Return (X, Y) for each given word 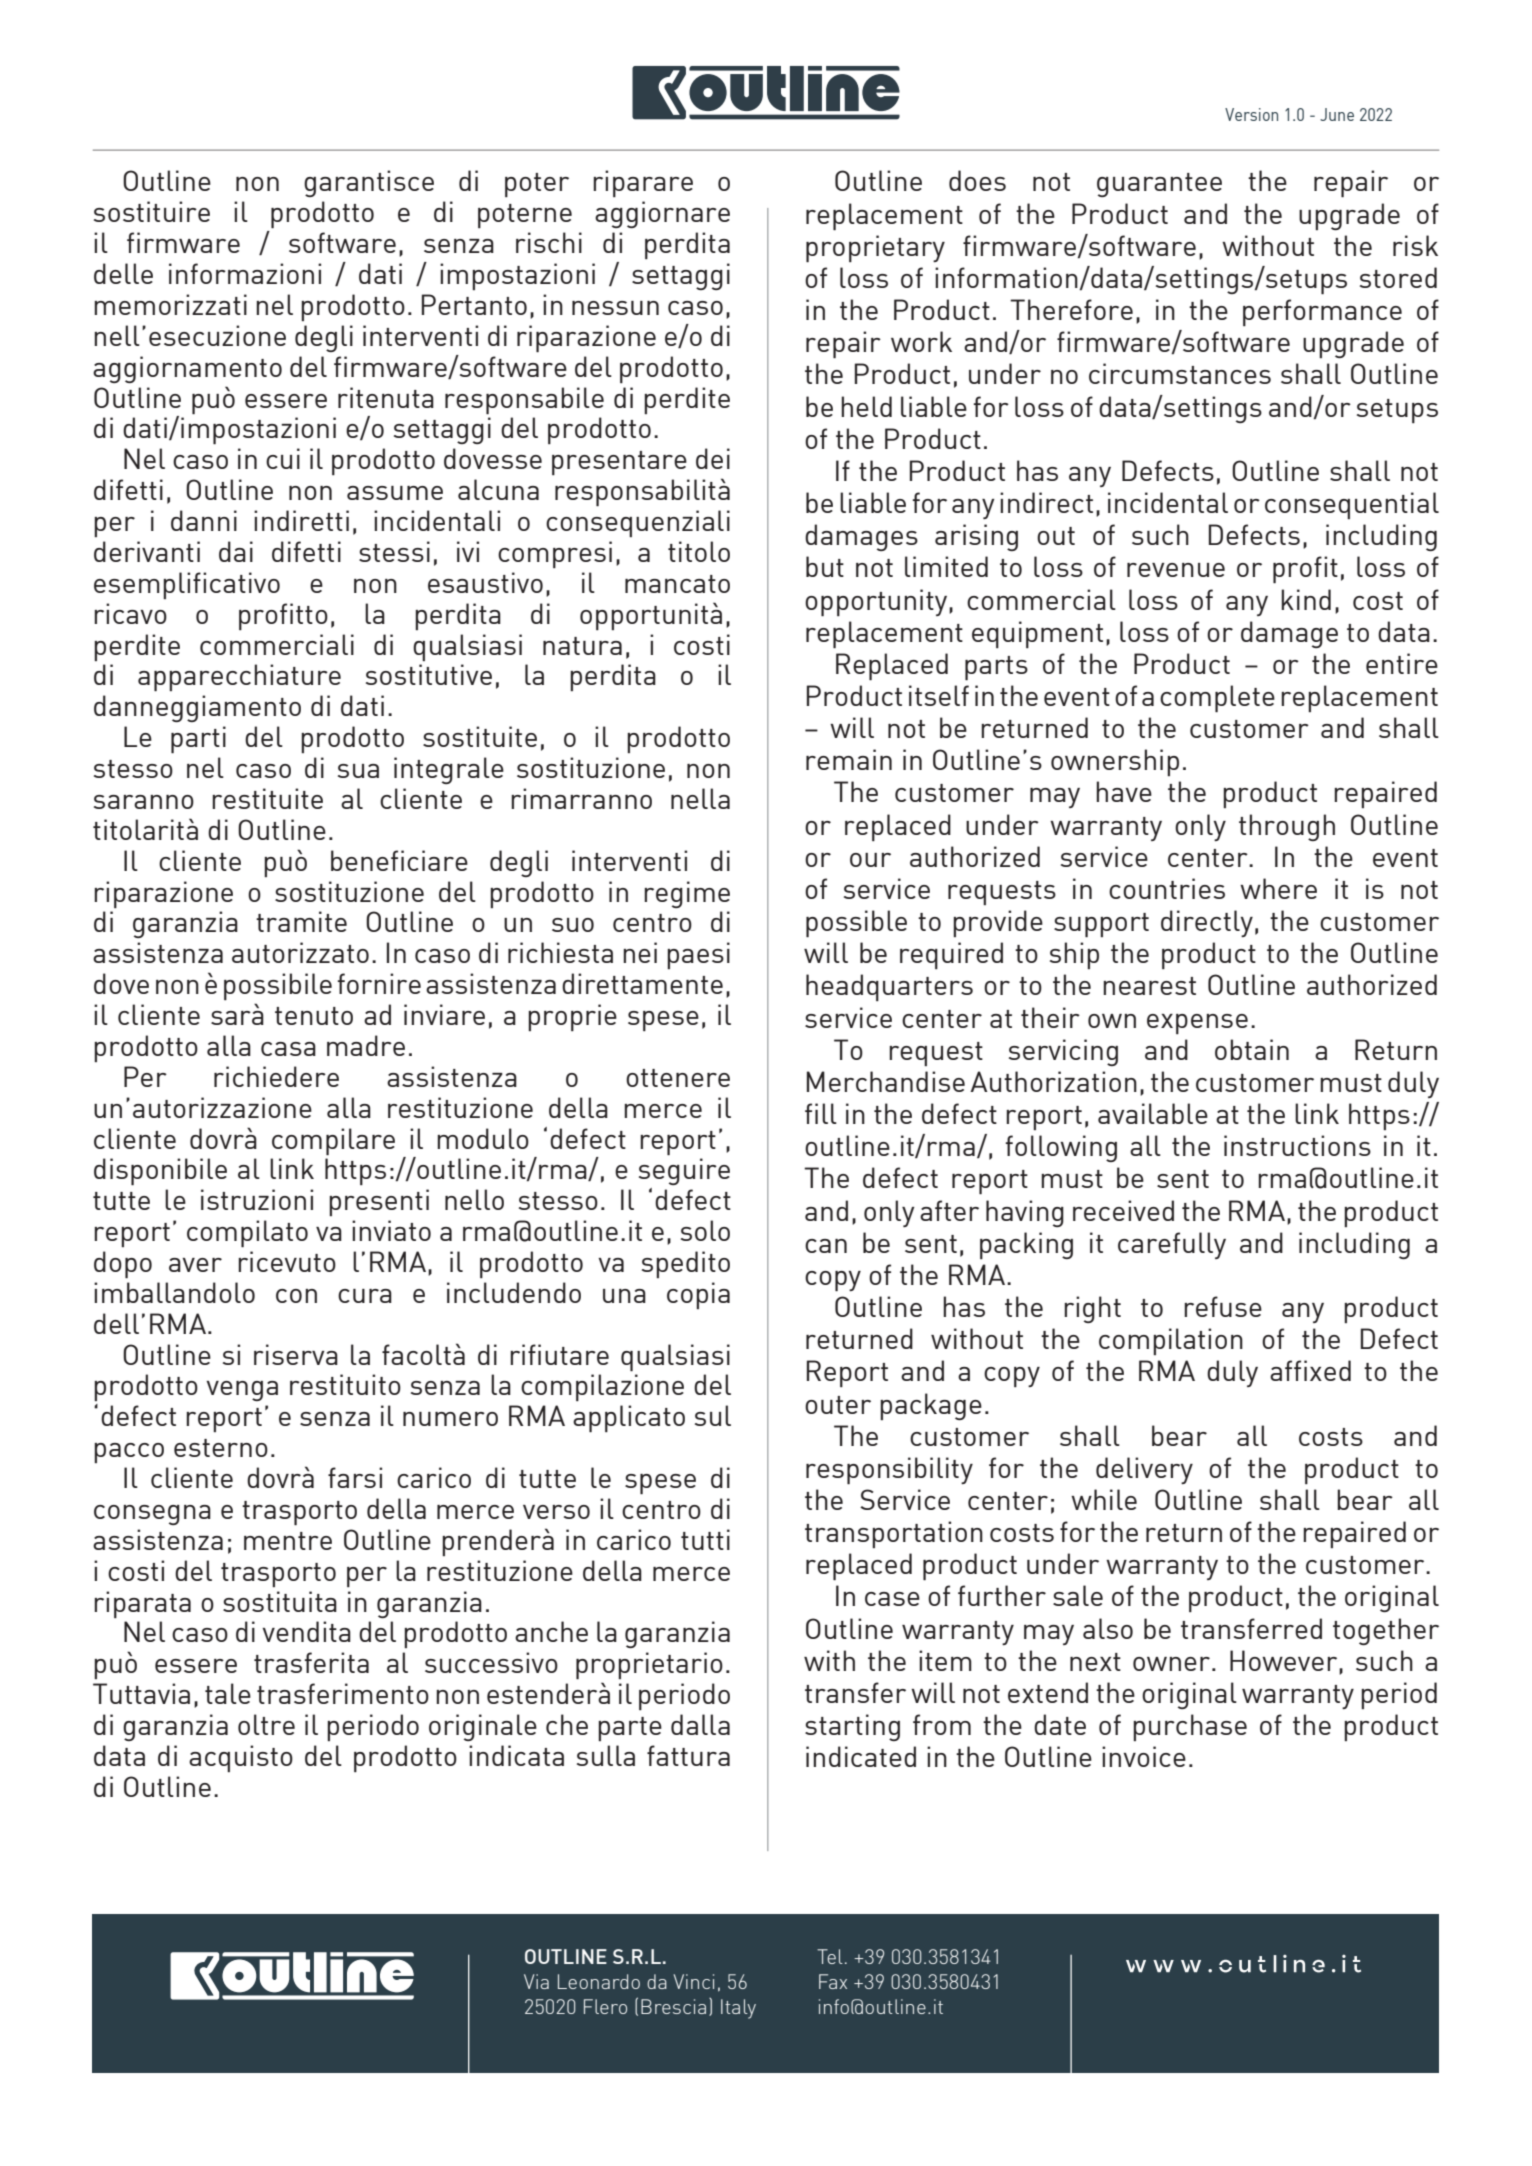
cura (365, 1296)
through (1287, 827)
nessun (615, 308)
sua (358, 771)
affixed (1310, 1370)
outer (838, 1405)
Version (1251, 114)
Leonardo (599, 1981)
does (977, 180)
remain (849, 759)
